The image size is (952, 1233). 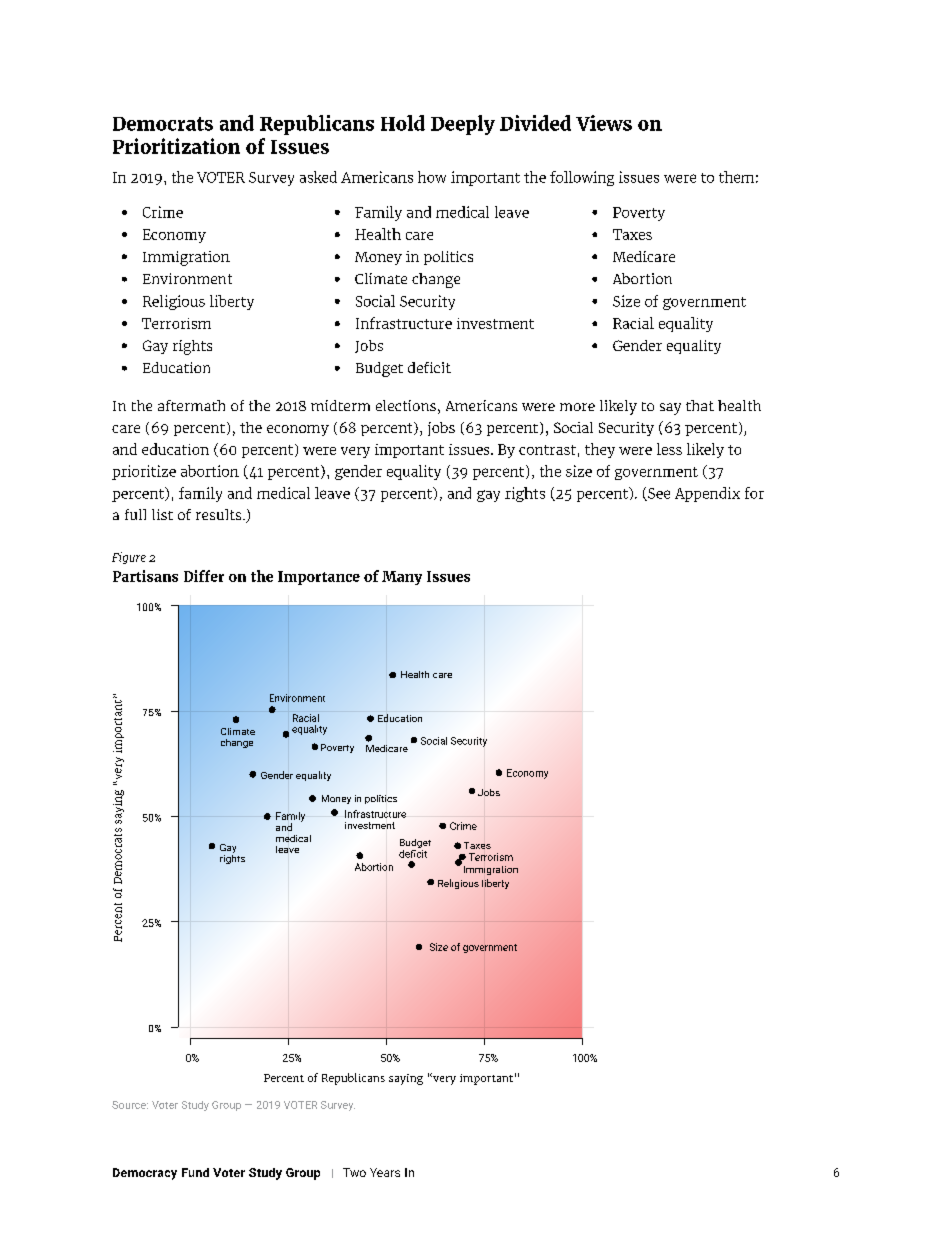 What do you see at coordinates (145, 1174) in the image?
I see `Democracy` at bounding box center [145, 1174].
